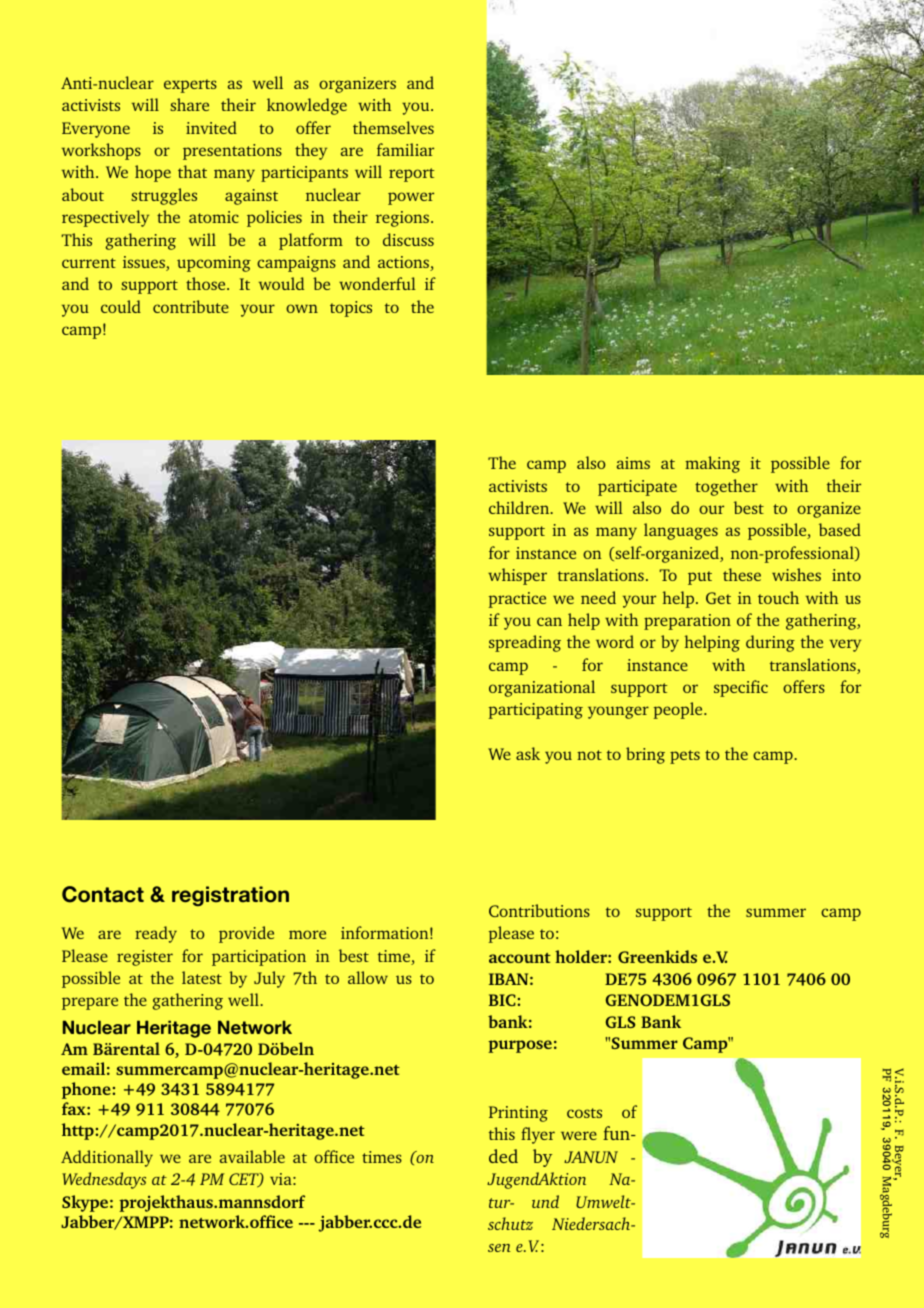 This image has height=1308, width=924. What do you see at coordinates (191, 306) in the image?
I see `contribute` at bounding box center [191, 306].
